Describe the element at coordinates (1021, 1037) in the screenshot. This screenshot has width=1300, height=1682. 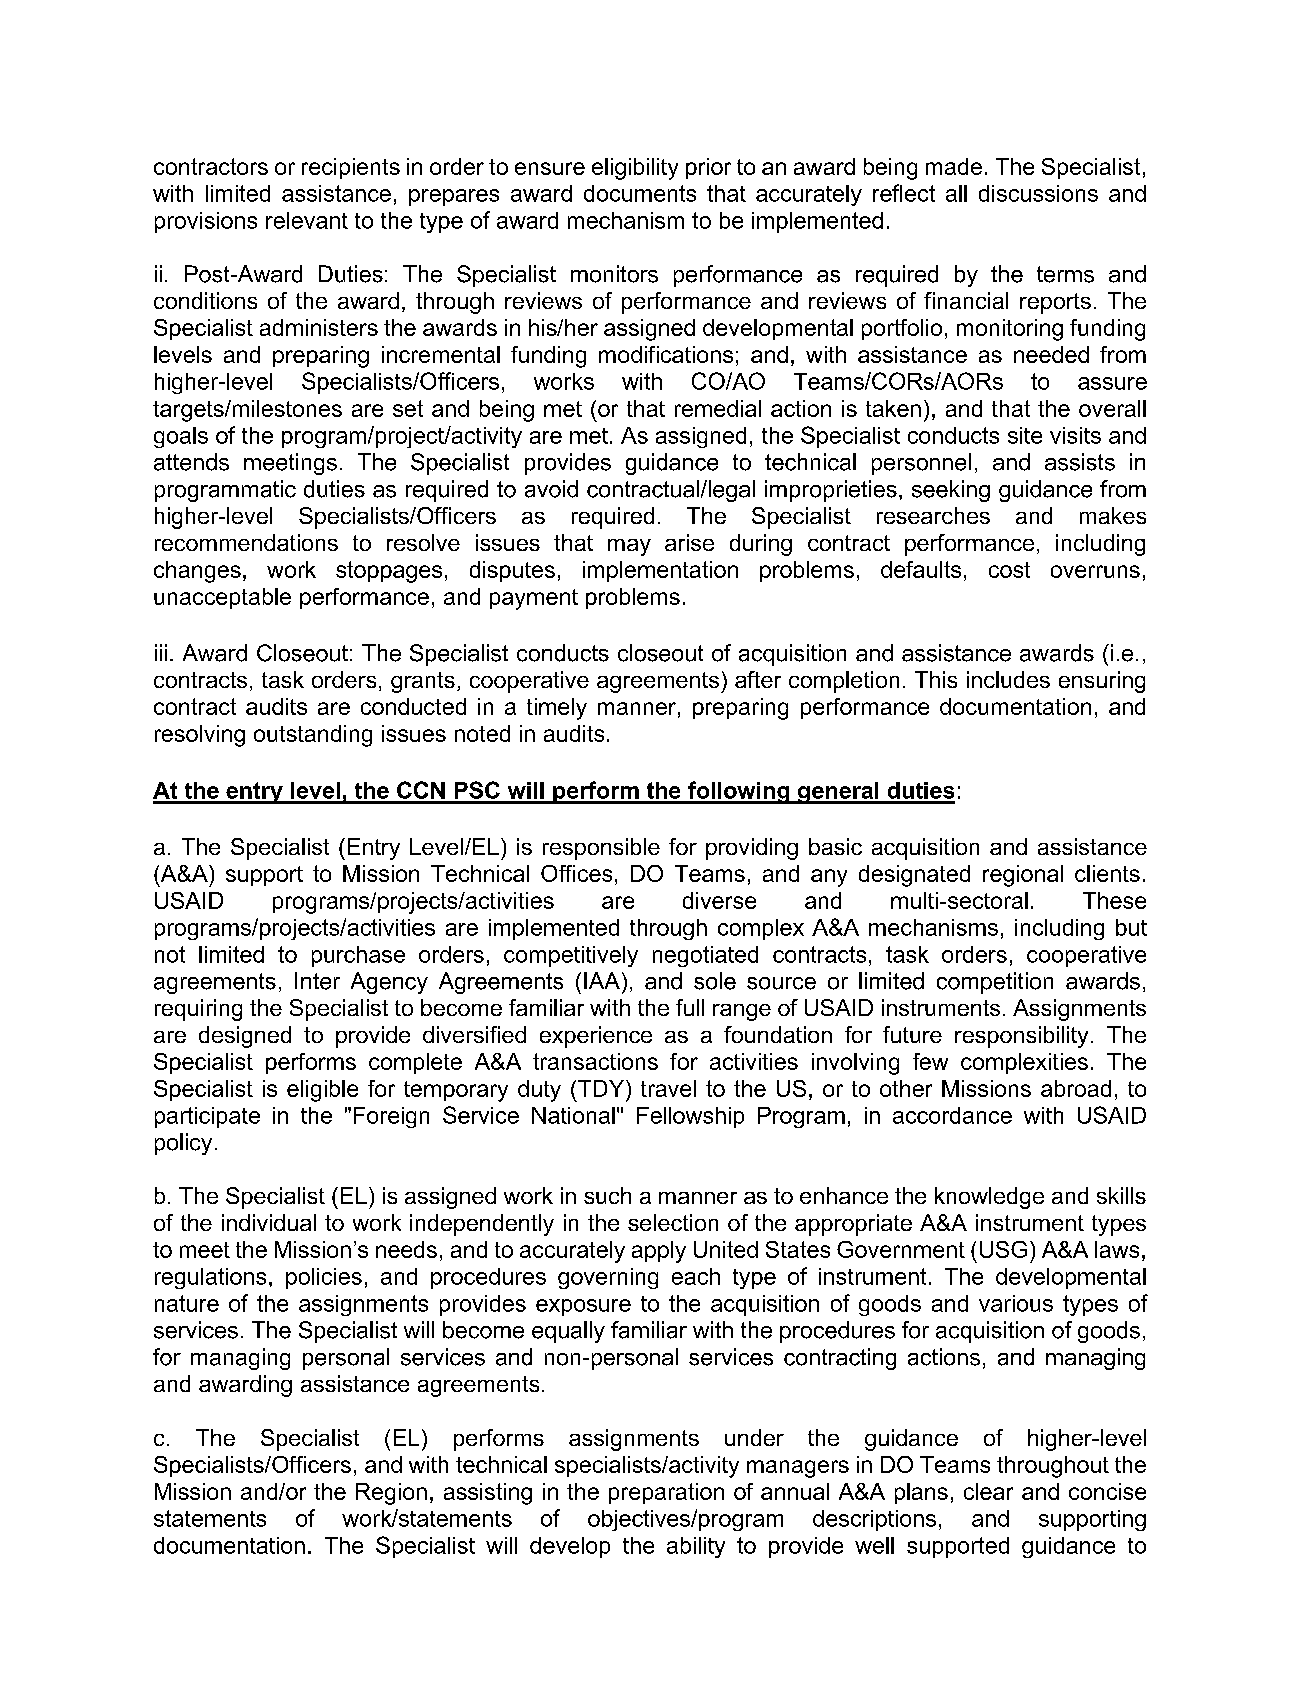
I see `responsibility` at that location.
